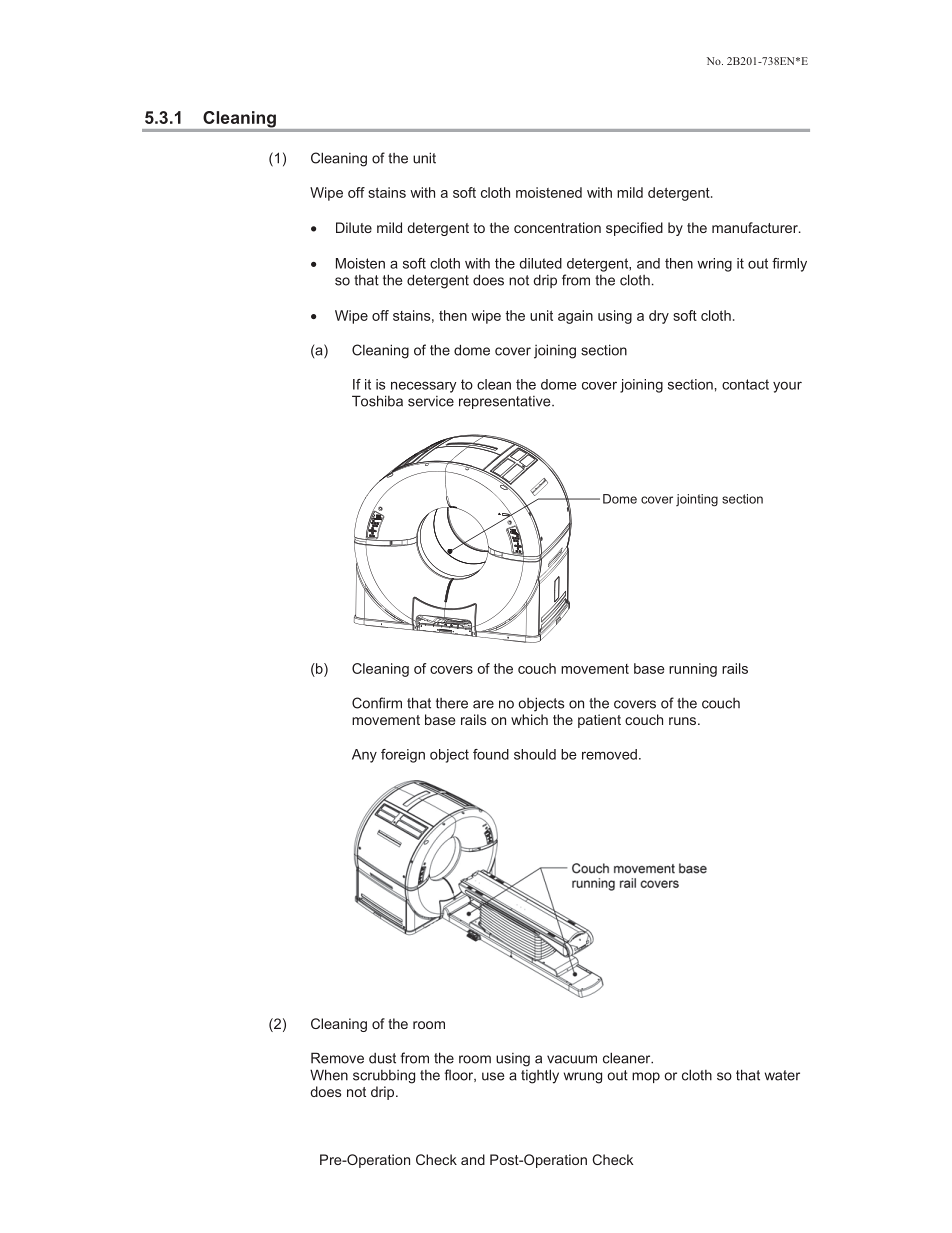 This page has height=1233, width=952. I want to click on representative, so click(506, 402).
